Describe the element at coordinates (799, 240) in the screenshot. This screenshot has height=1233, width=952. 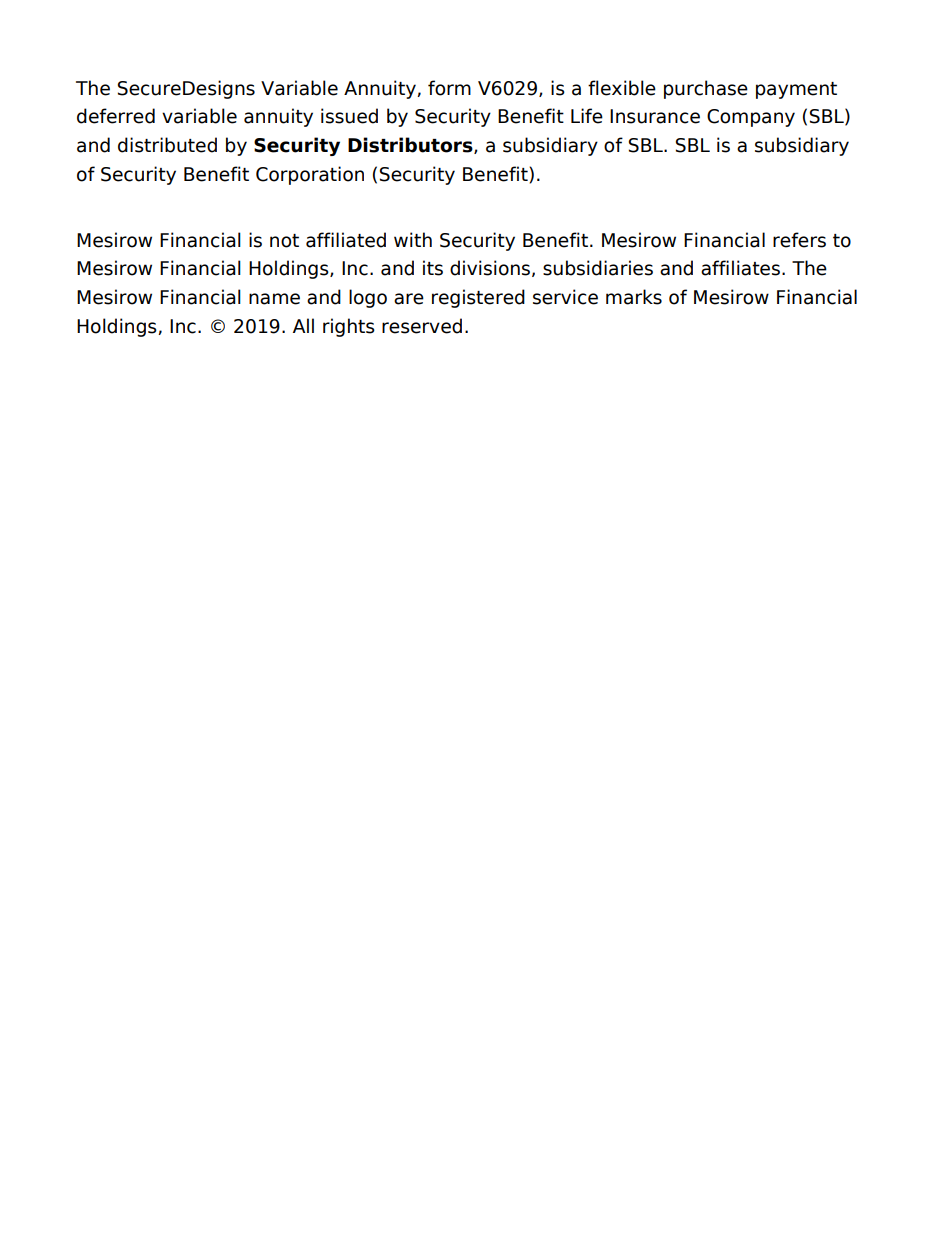
I see `refers` at that location.
